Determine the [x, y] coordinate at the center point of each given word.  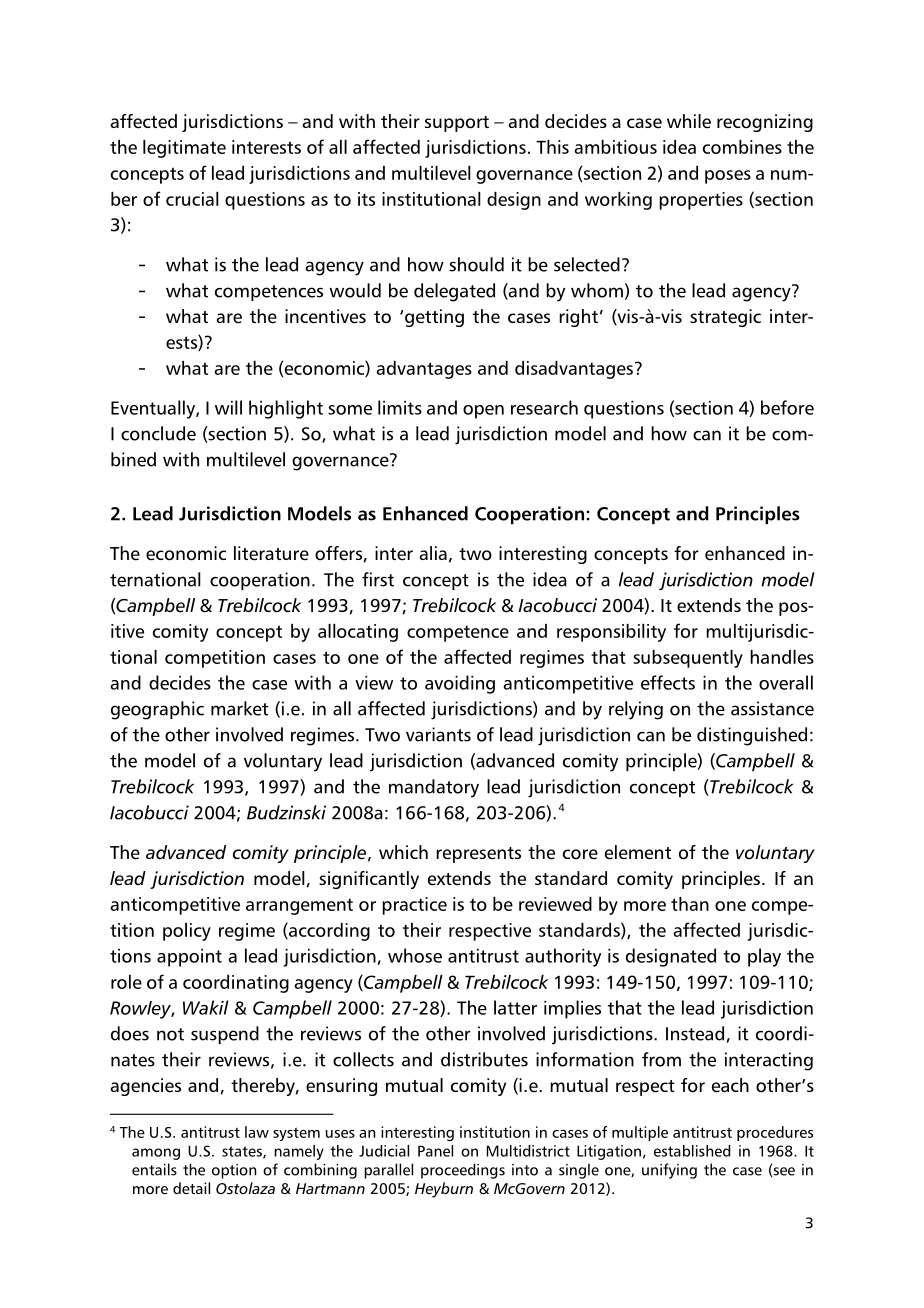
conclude [158, 433]
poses [728, 177]
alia [433, 553]
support [457, 124]
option [234, 1171]
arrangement [299, 906]
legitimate [184, 149]
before [787, 407]
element [638, 852]
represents [478, 855]
